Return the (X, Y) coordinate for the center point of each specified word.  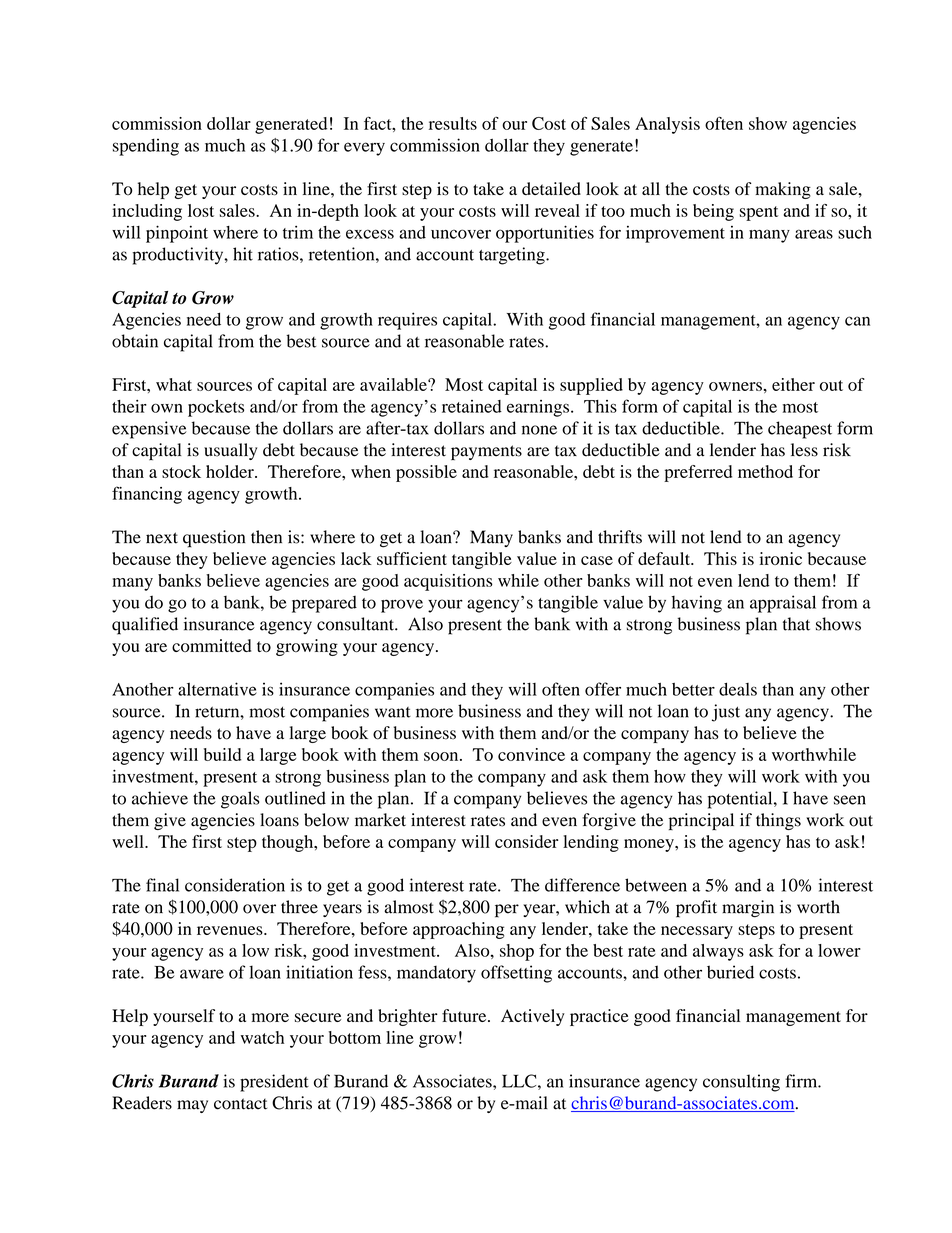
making (783, 190)
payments (486, 452)
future (465, 1015)
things (778, 821)
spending (146, 147)
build (222, 754)
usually (230, 451)
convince (531, 754)
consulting (741, 1083)
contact (240, 1104)
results (453, 123)
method (765, 471)
